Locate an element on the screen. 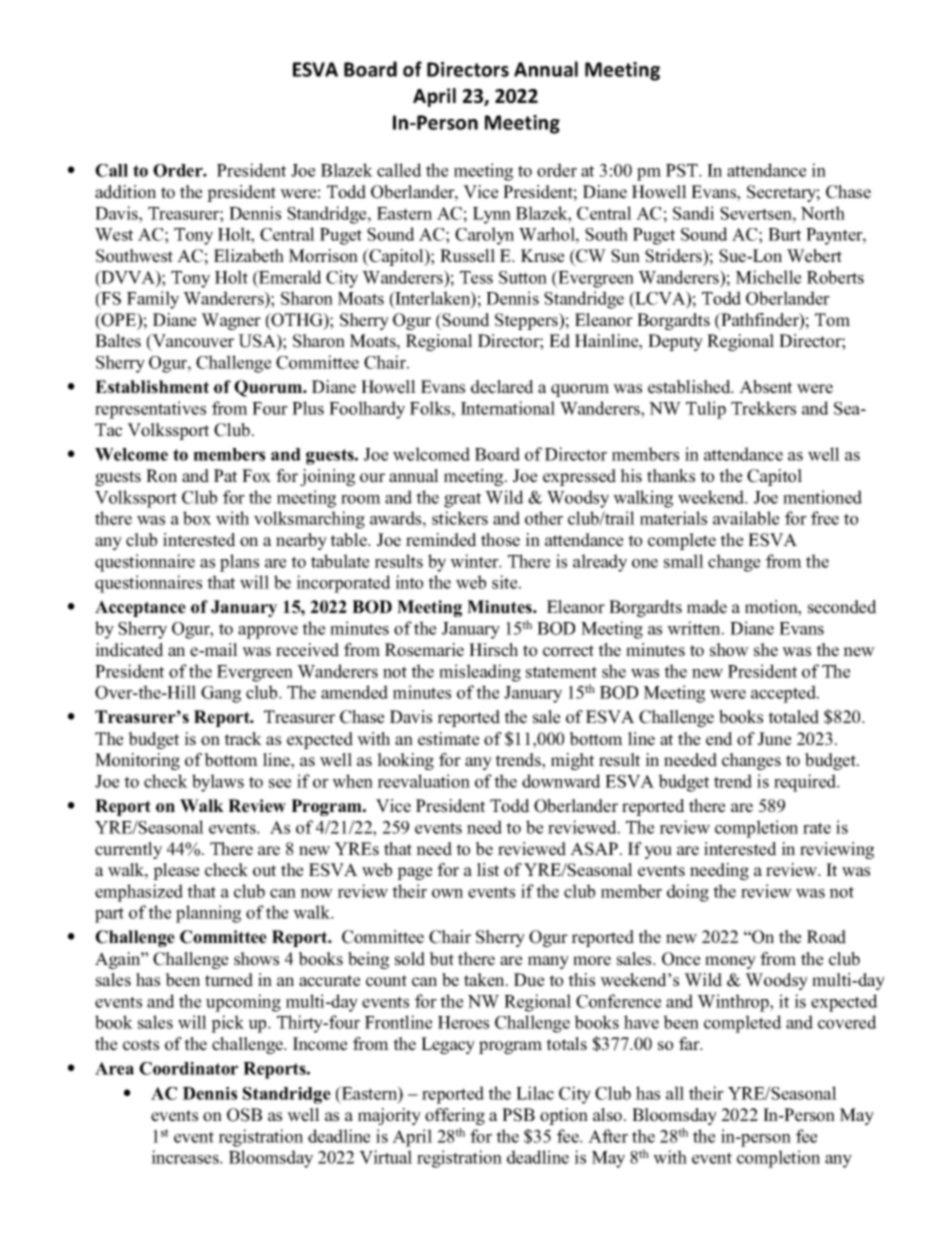  increases is located at coordinates (186, 1157).
